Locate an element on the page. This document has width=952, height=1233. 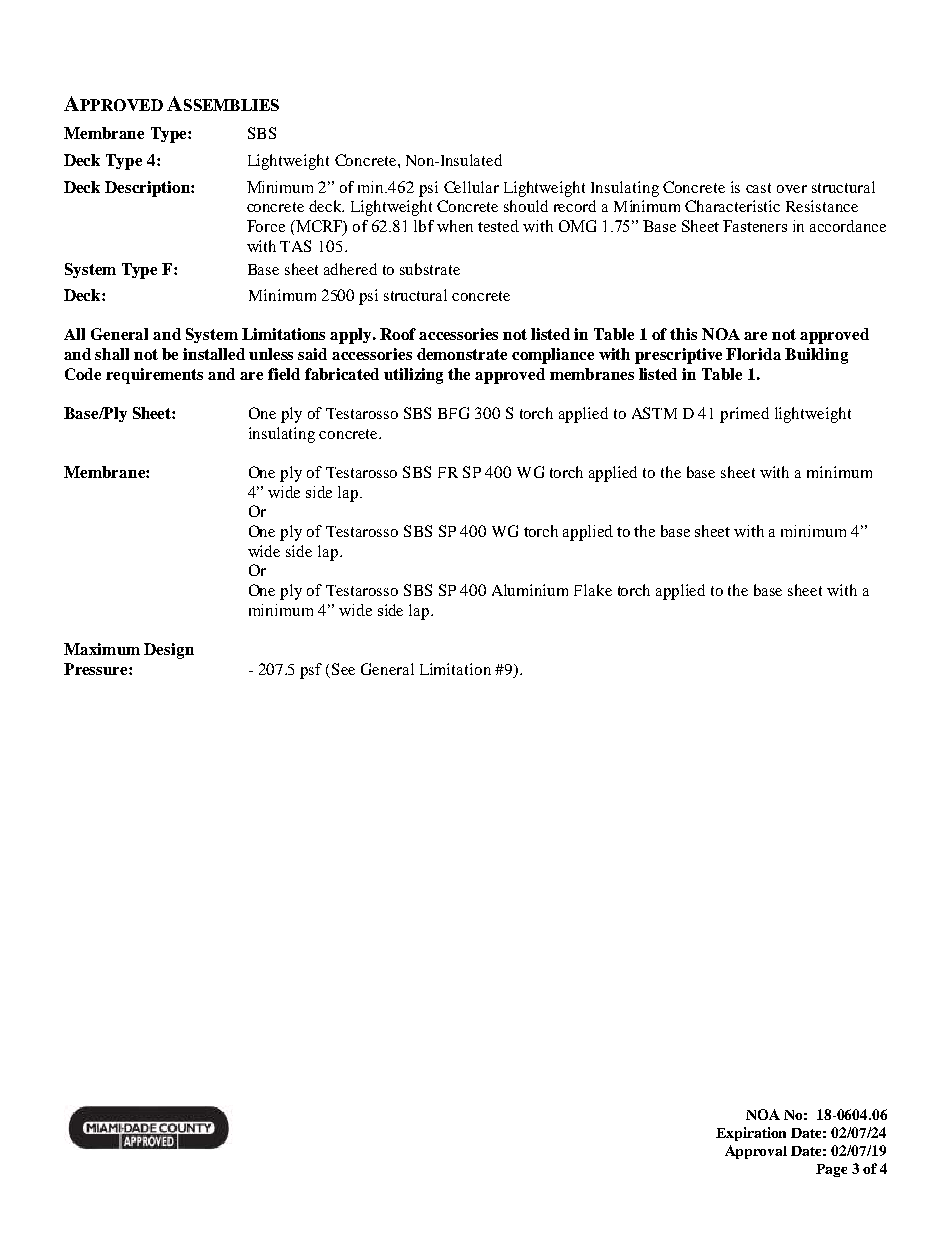
Expiration is located at coordinates (751, 1134).
